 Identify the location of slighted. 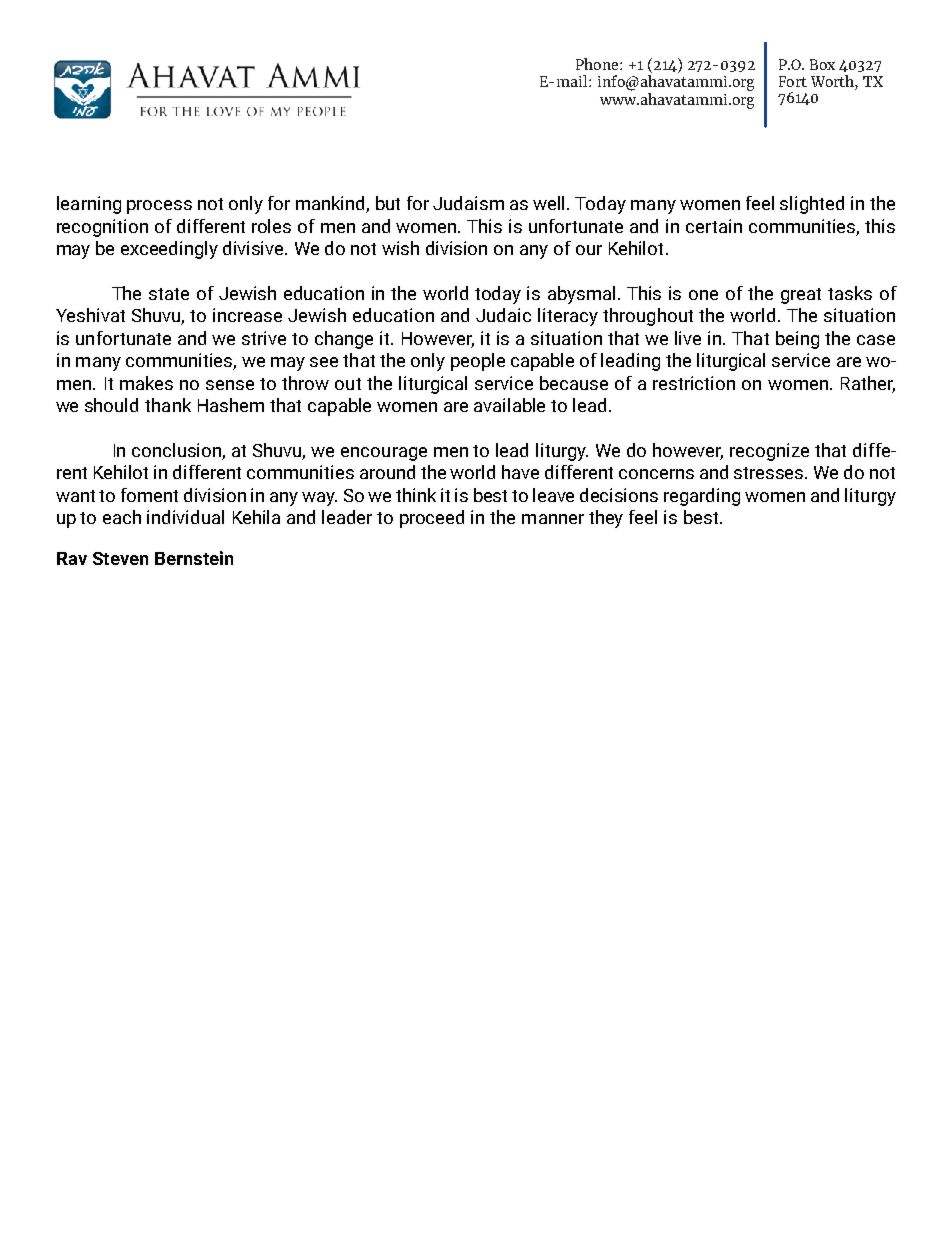
(812, 205).
